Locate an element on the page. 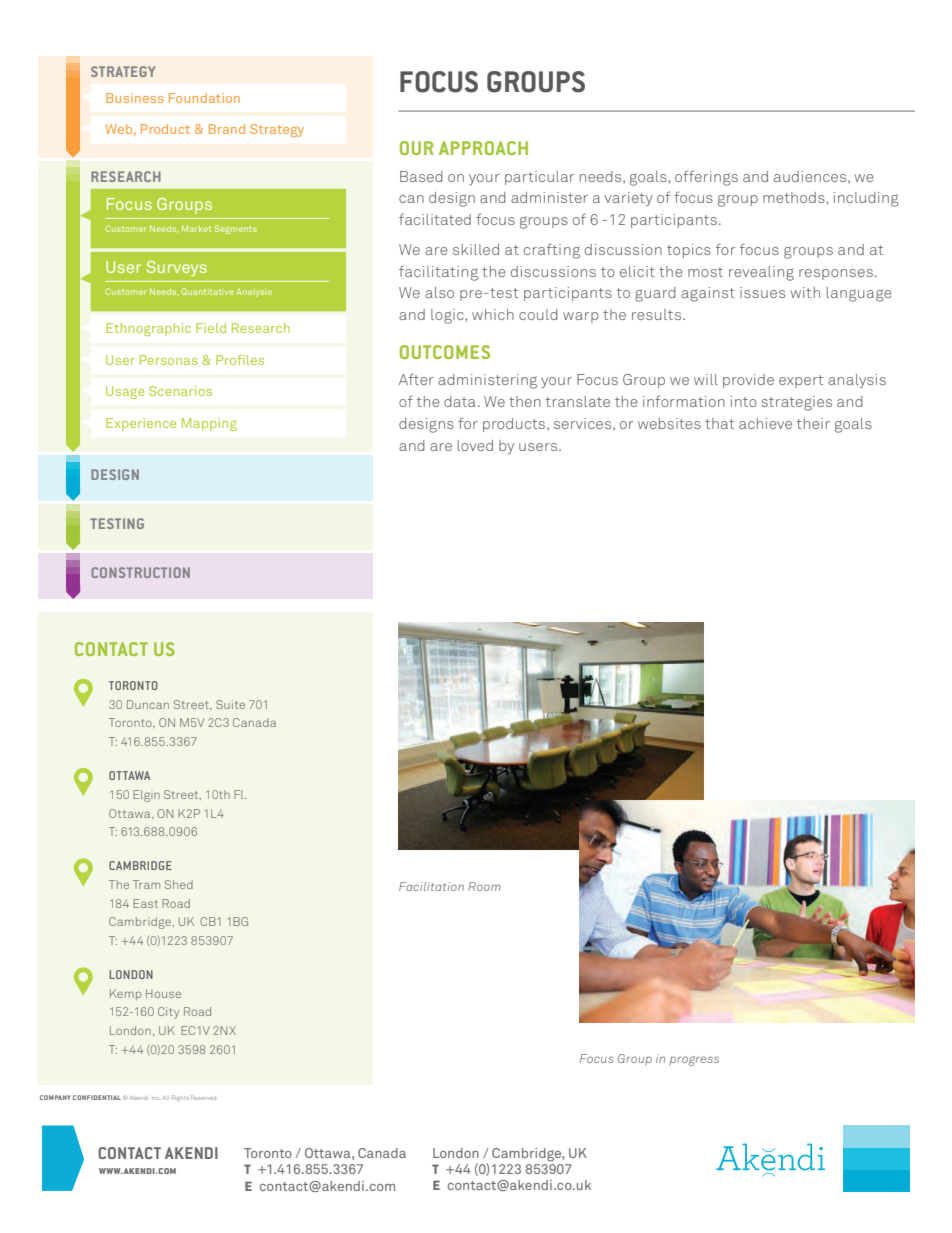  All is located at coordinates (165, 1098).
